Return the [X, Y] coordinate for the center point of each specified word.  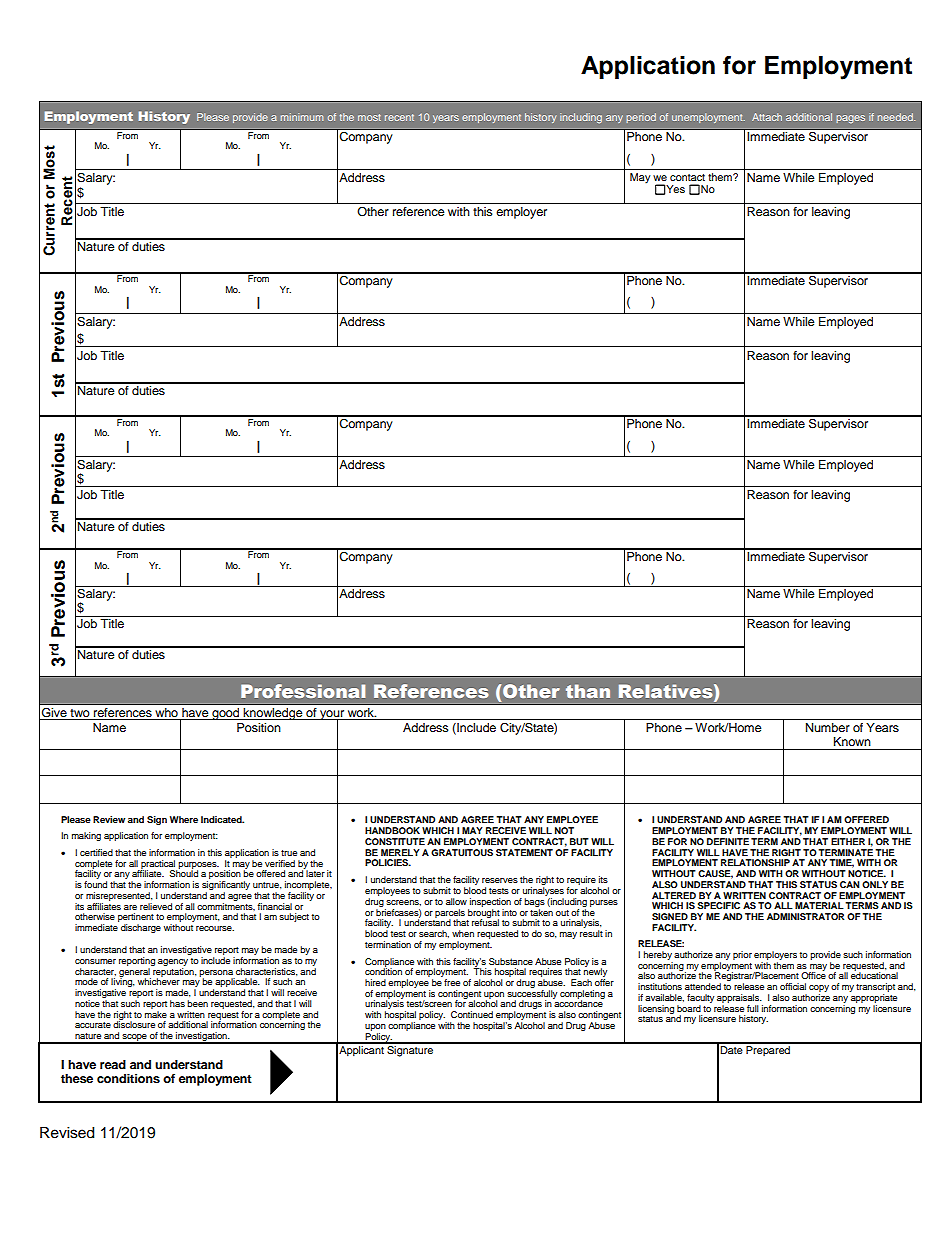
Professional [303, 691]
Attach [767, 117]
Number [828, 727]
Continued [472, 1014]
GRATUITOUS [462, 852]
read [113, 1064]
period [641, 118]
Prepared [768, 1049]
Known [852, 741]
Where [184, 819]
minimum [302, 117]
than [588, 691]
